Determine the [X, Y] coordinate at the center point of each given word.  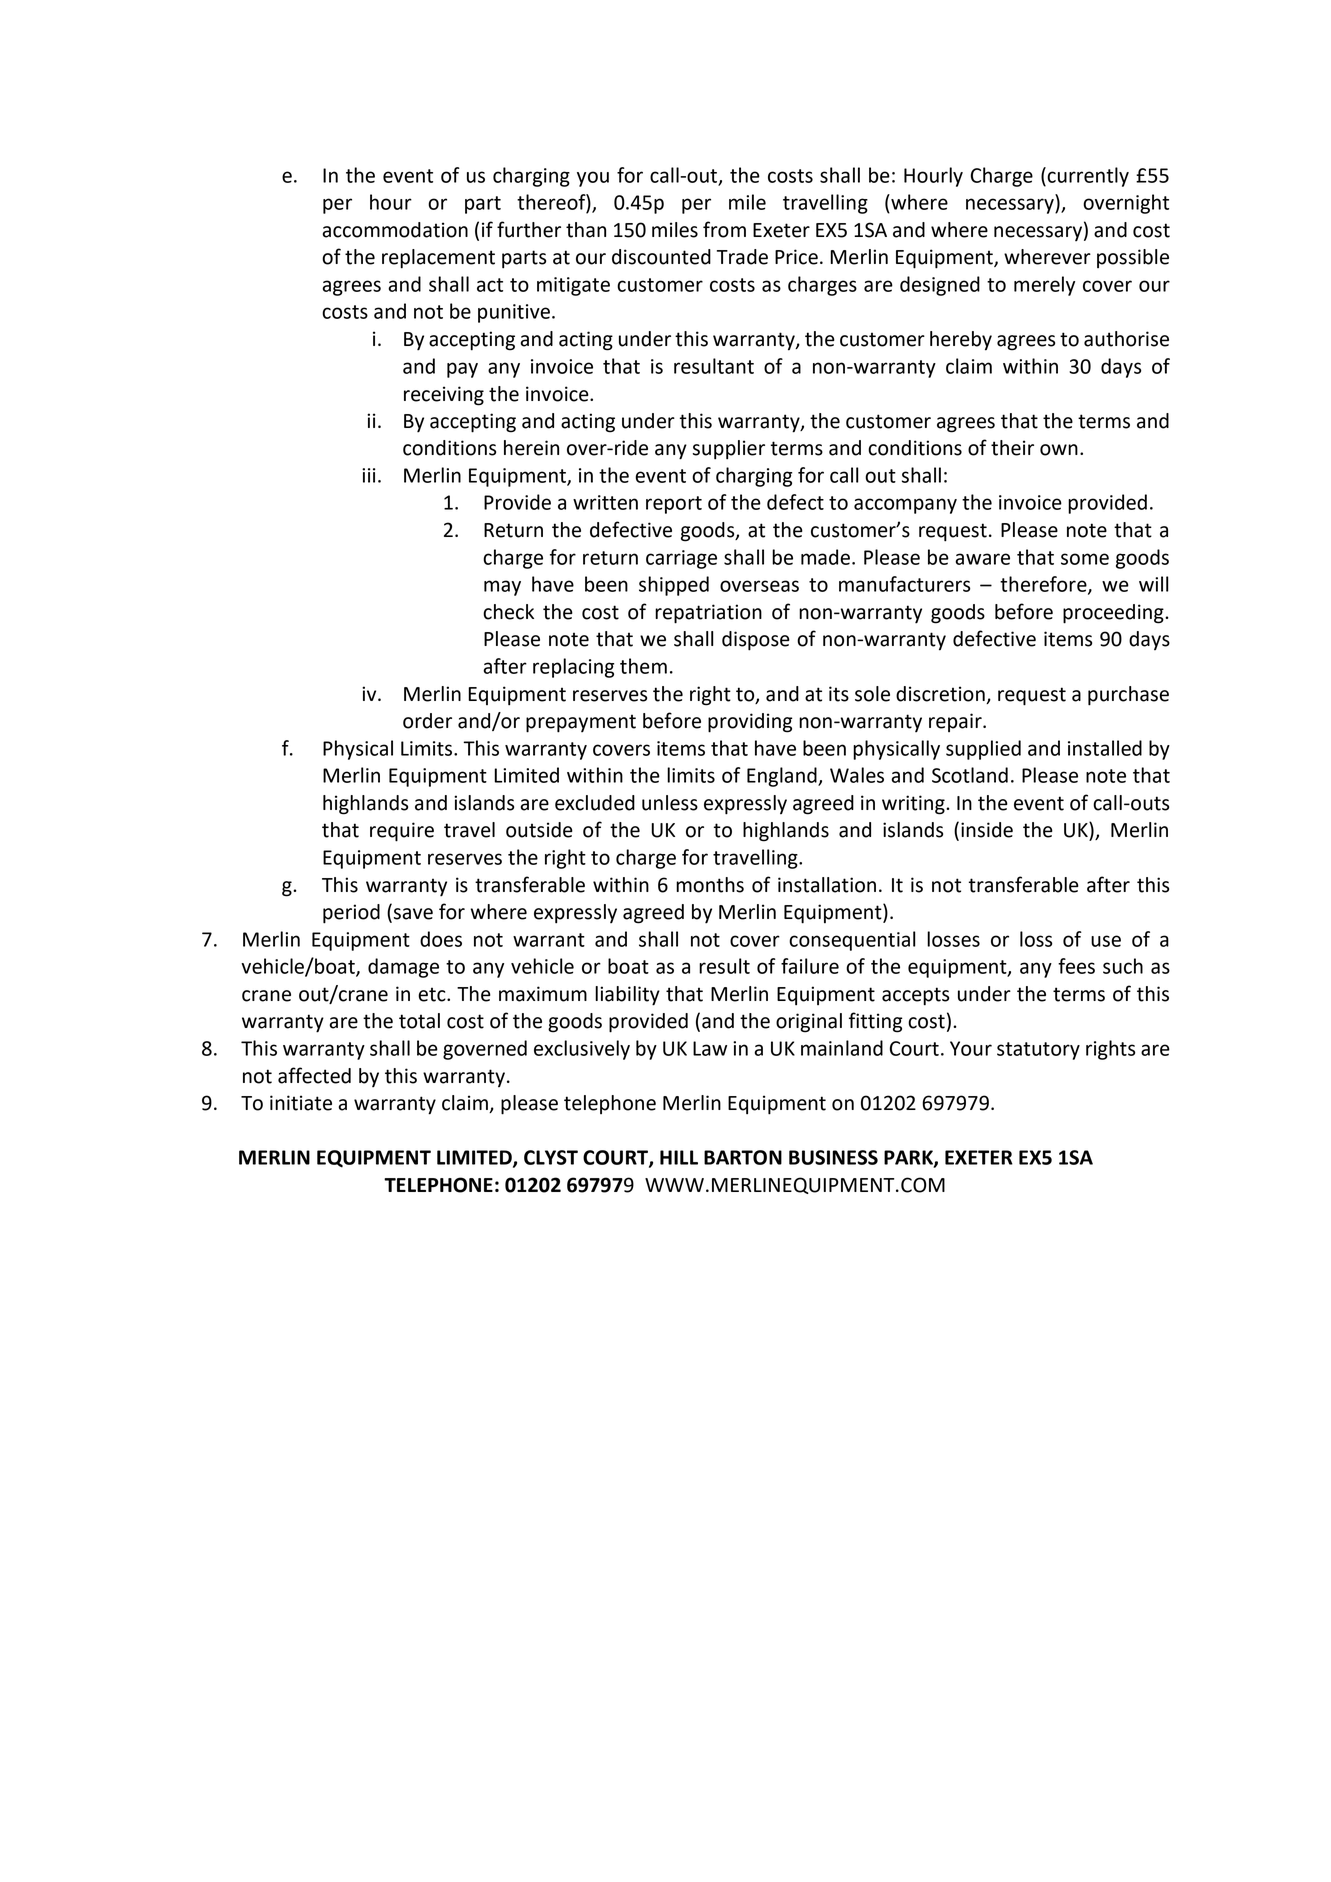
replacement [438, 259]
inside [987, 830]
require [402, 832]
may [502, 588]
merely [1044, 286]
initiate [301, 1103]
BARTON [743, 1157]
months [710, 885]
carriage [681, 559]
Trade [742, 257]
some [1085, 559]
